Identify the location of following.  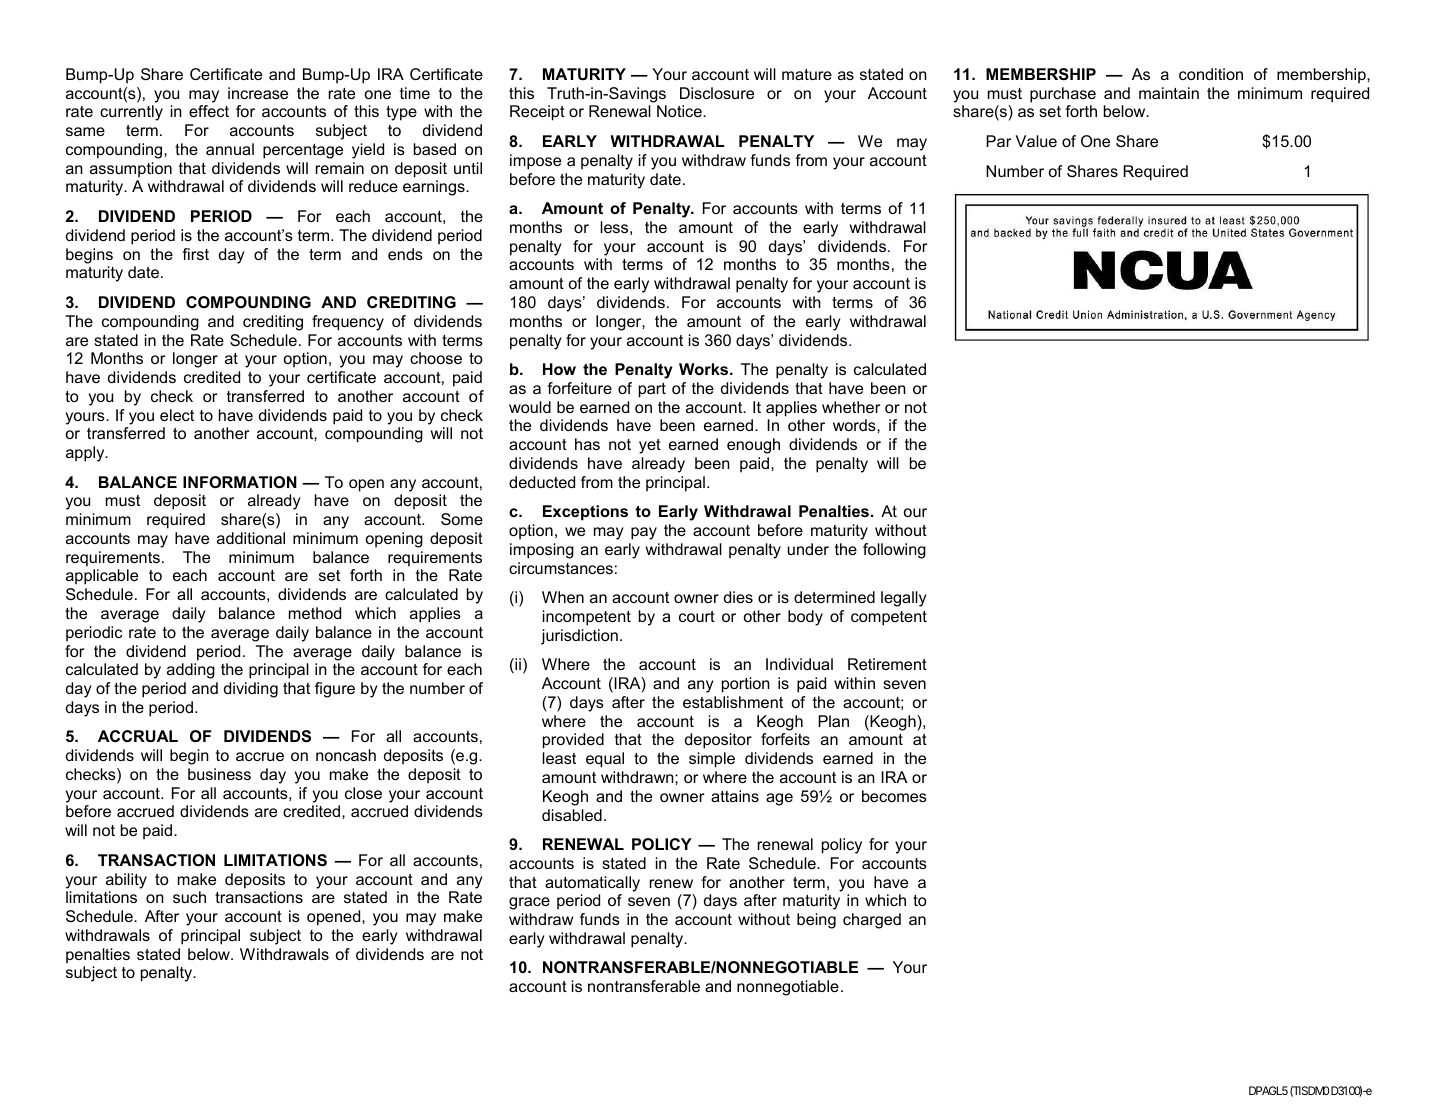
(894, 551).
